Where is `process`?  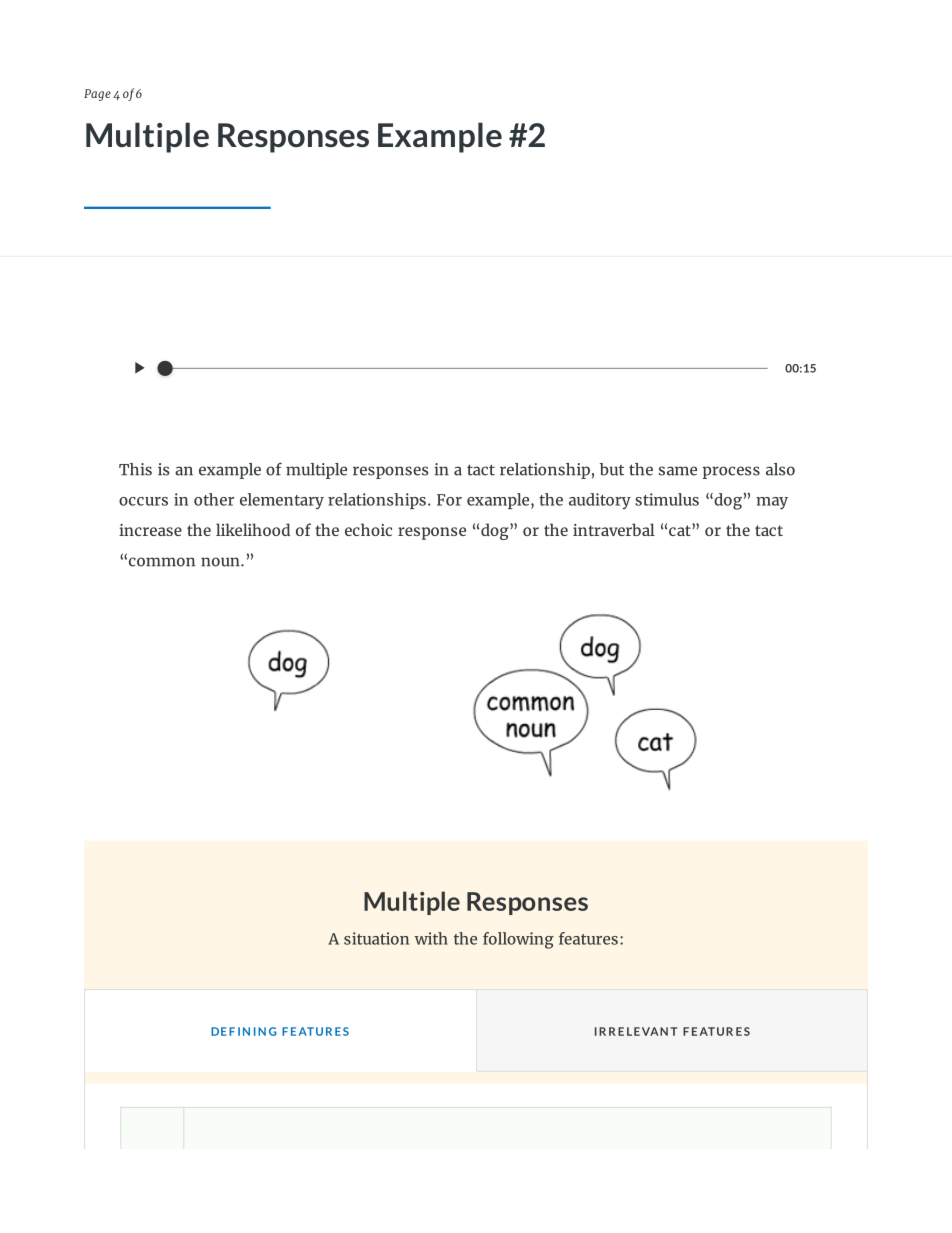 process is located at coordinates (731, 472).
